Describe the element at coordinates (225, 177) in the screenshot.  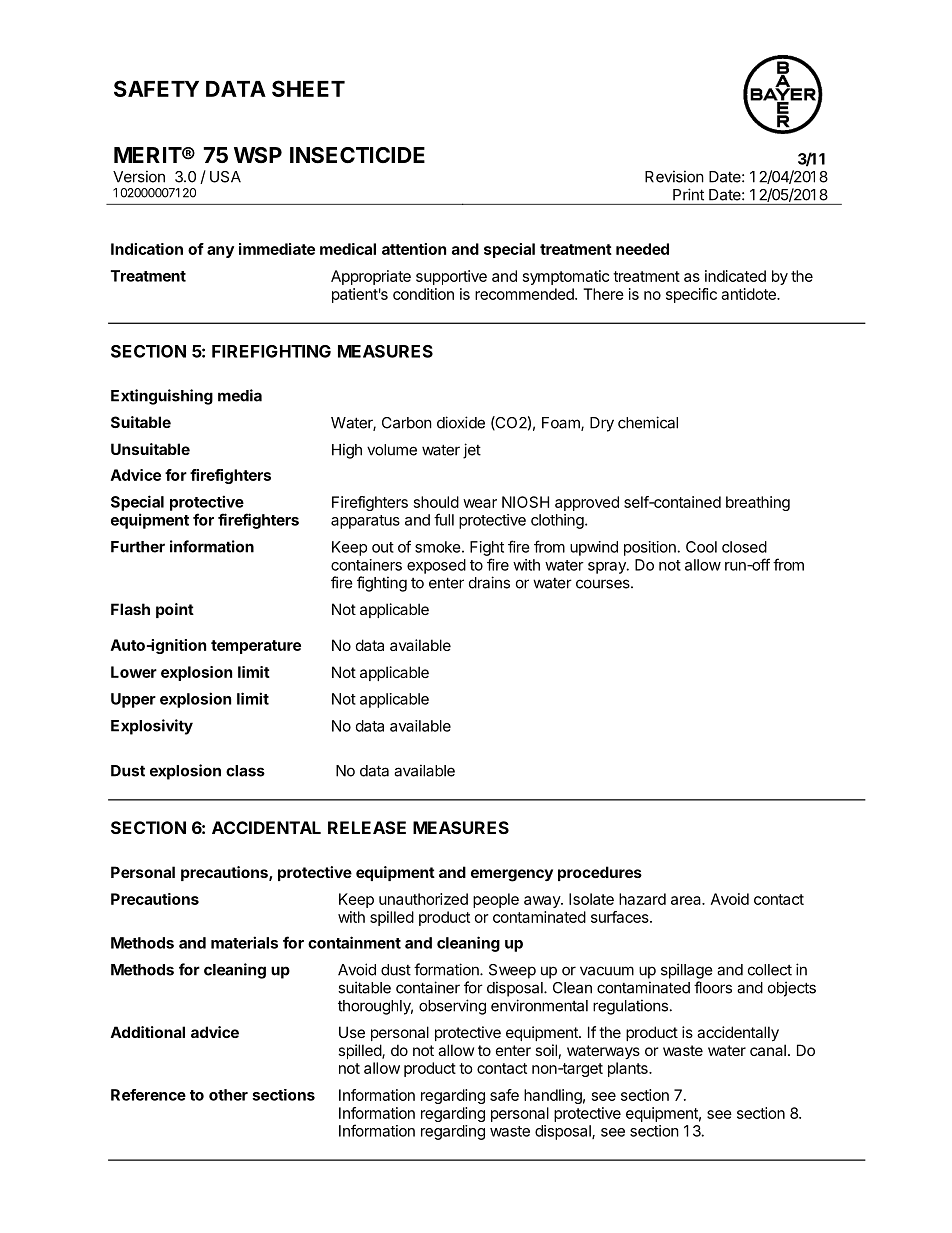
I see `USA` at that location.
